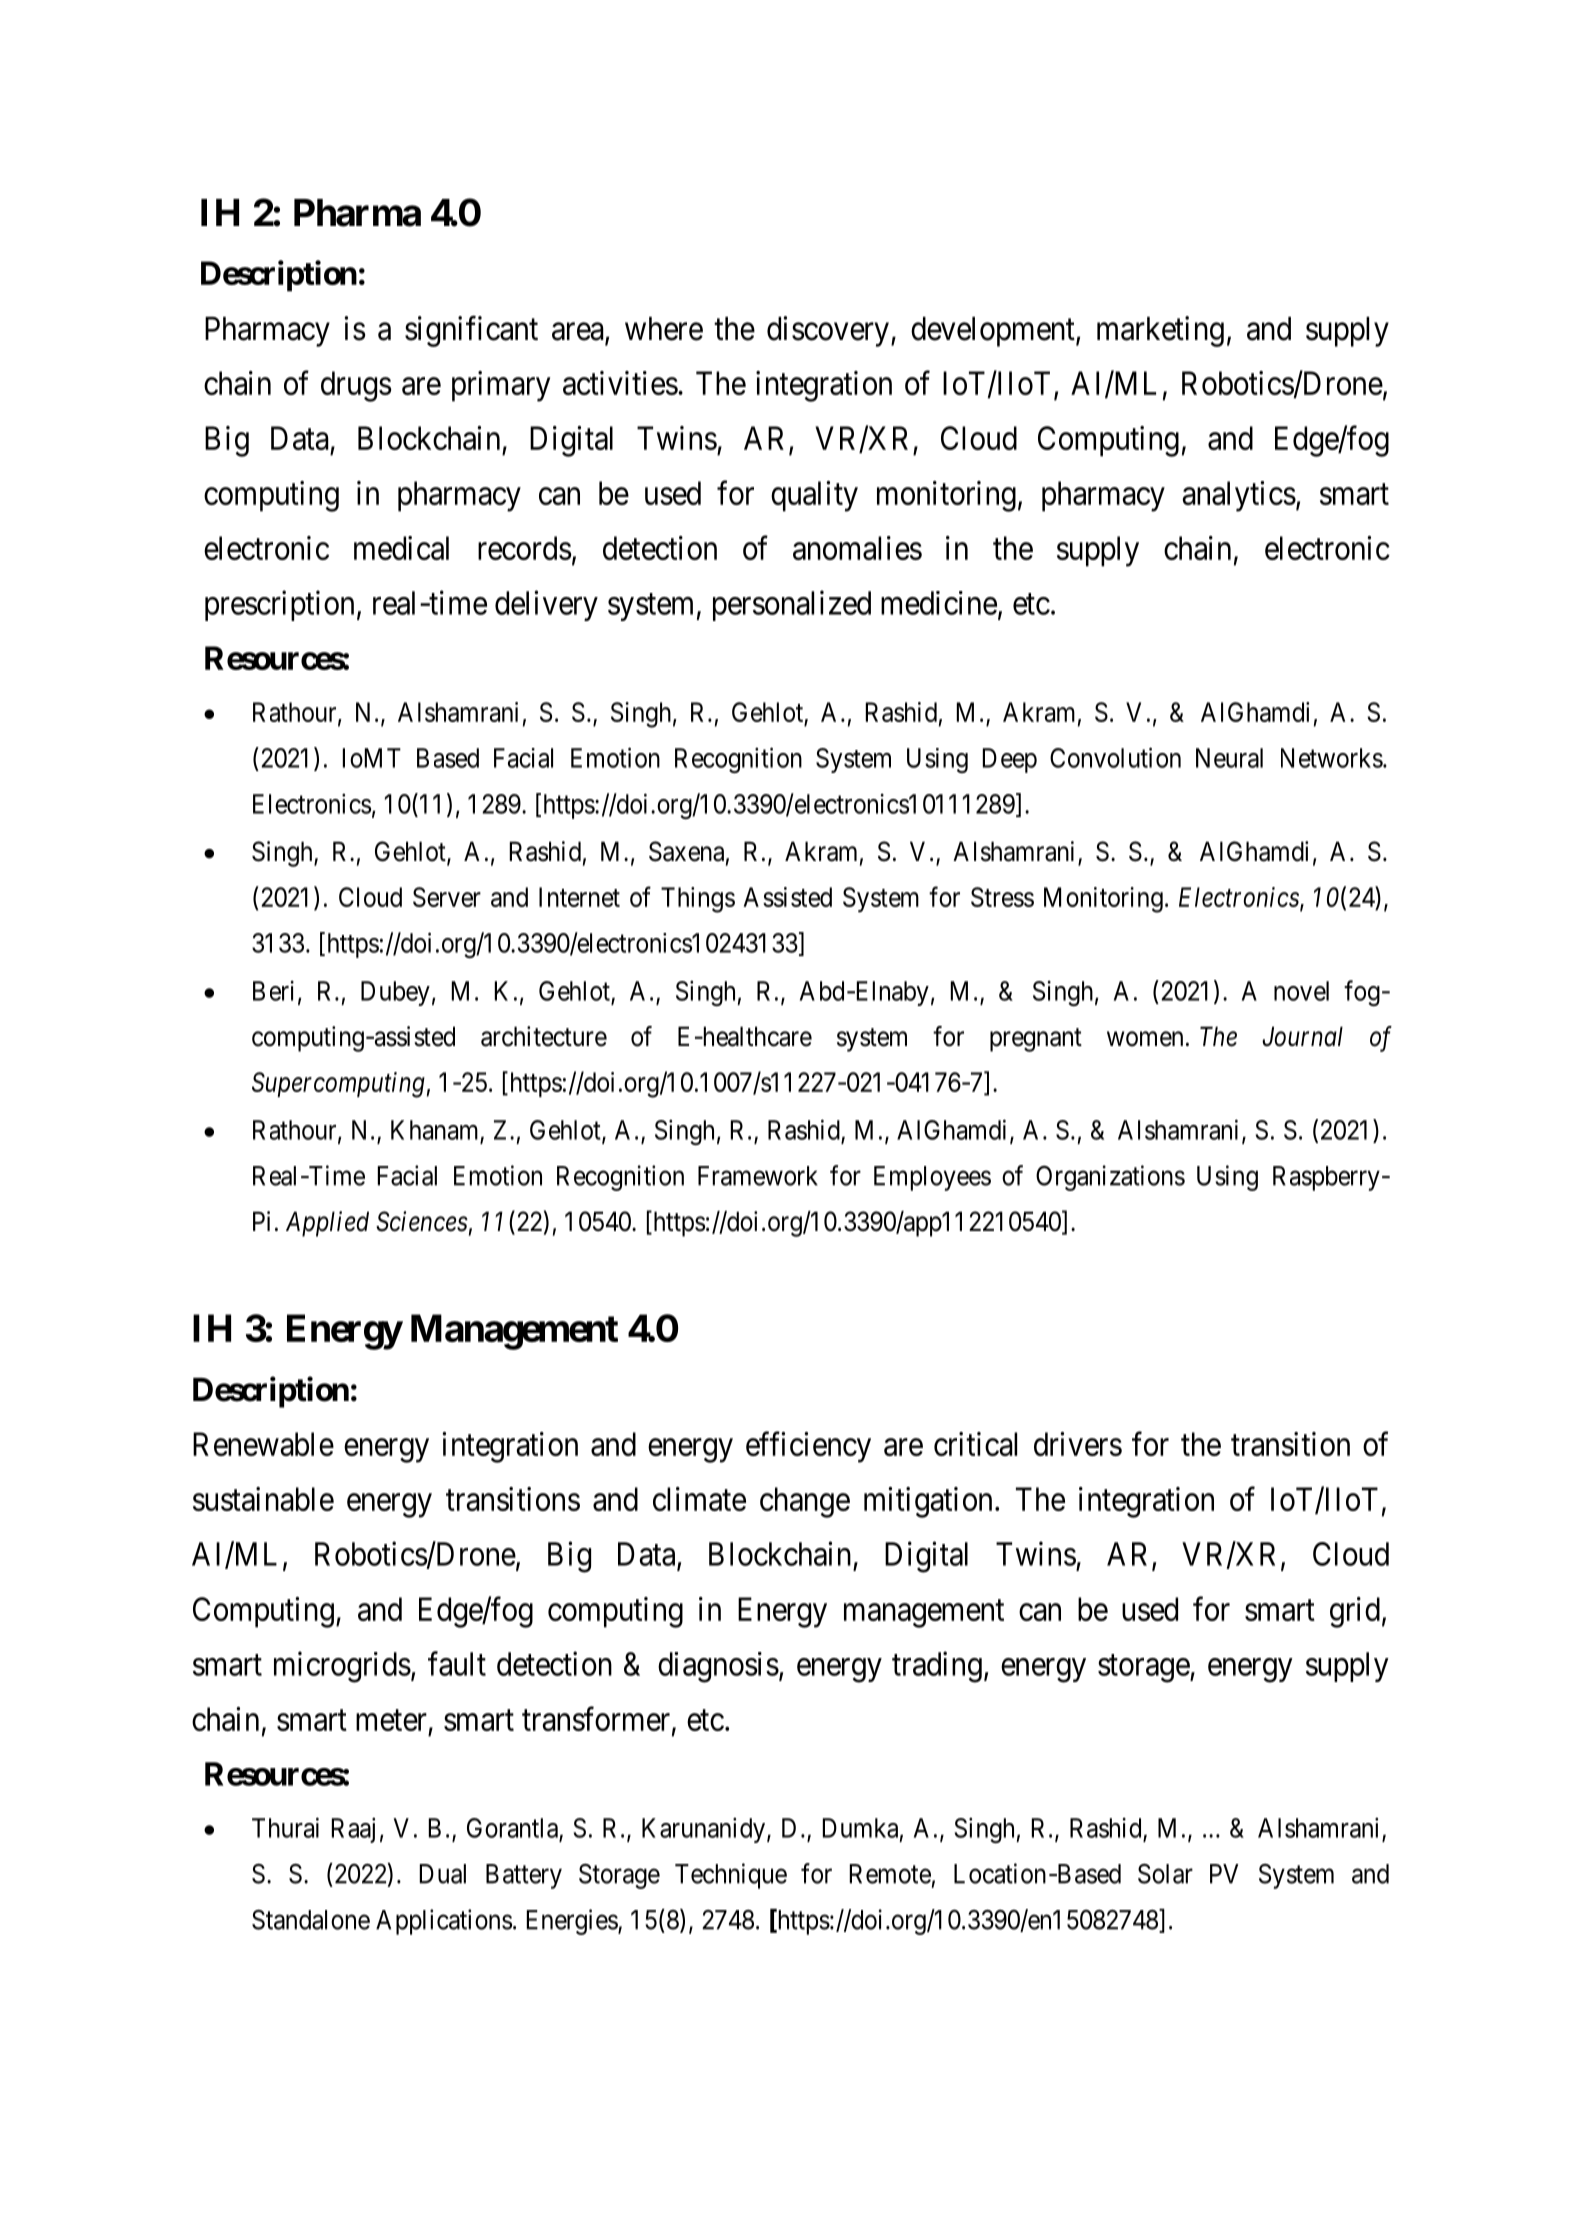 This screenshot has width=1580, height=2235. What do you see at coordinates (731, 1876) in the screenshot?
I see `Technique` at bounding box center [731, 1876].
